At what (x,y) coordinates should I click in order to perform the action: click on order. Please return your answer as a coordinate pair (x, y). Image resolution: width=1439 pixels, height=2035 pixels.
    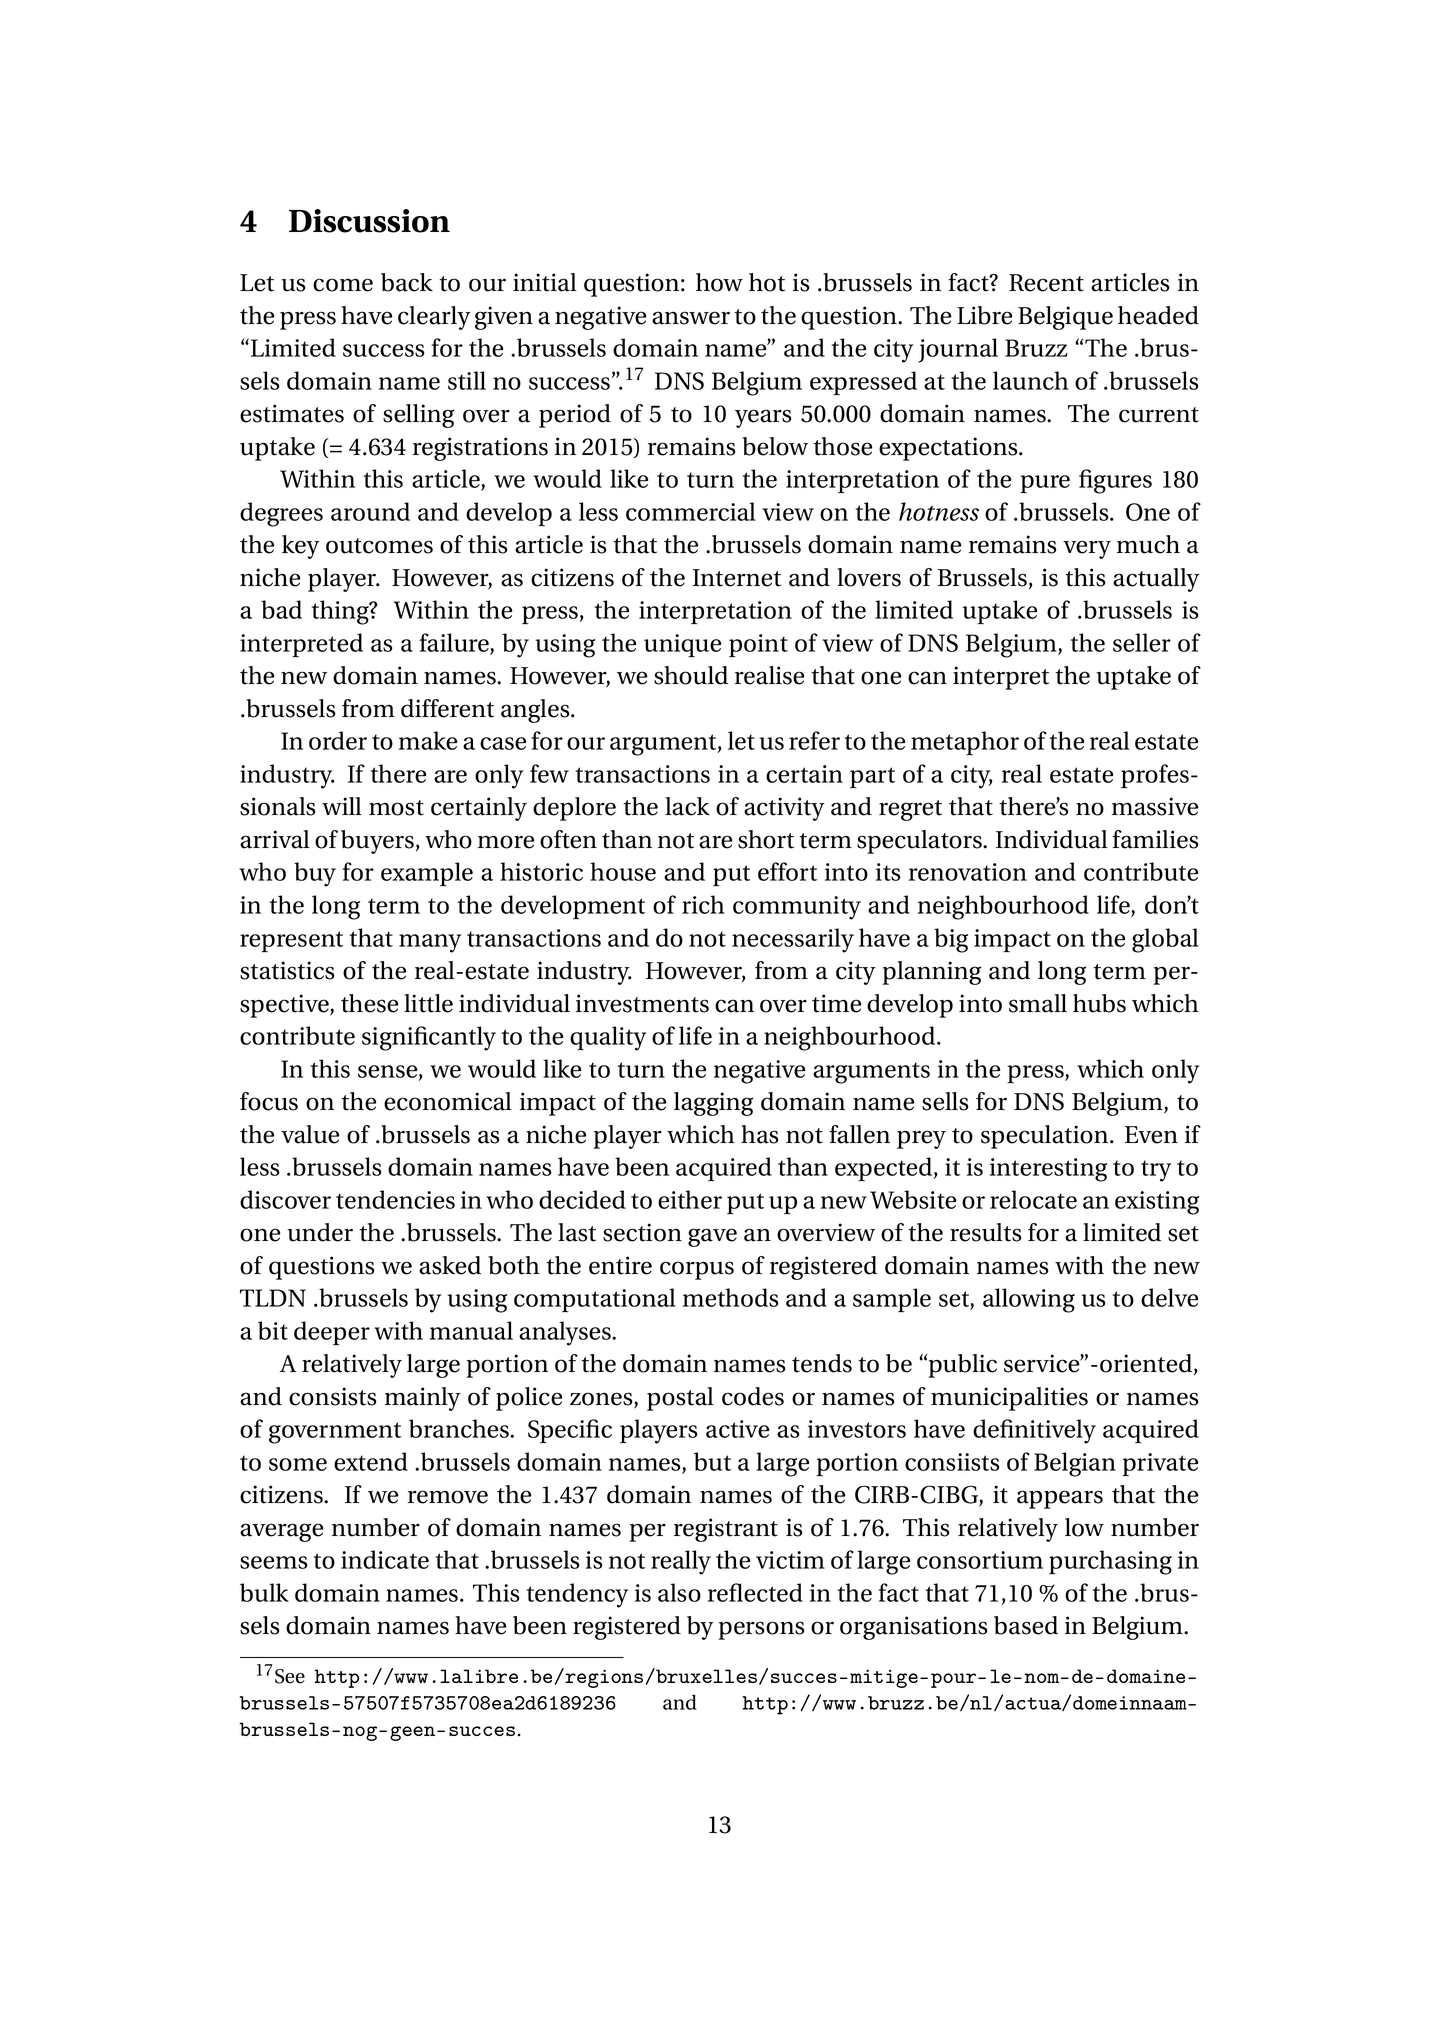
    Looking at the image, I should click on (338, 740).
